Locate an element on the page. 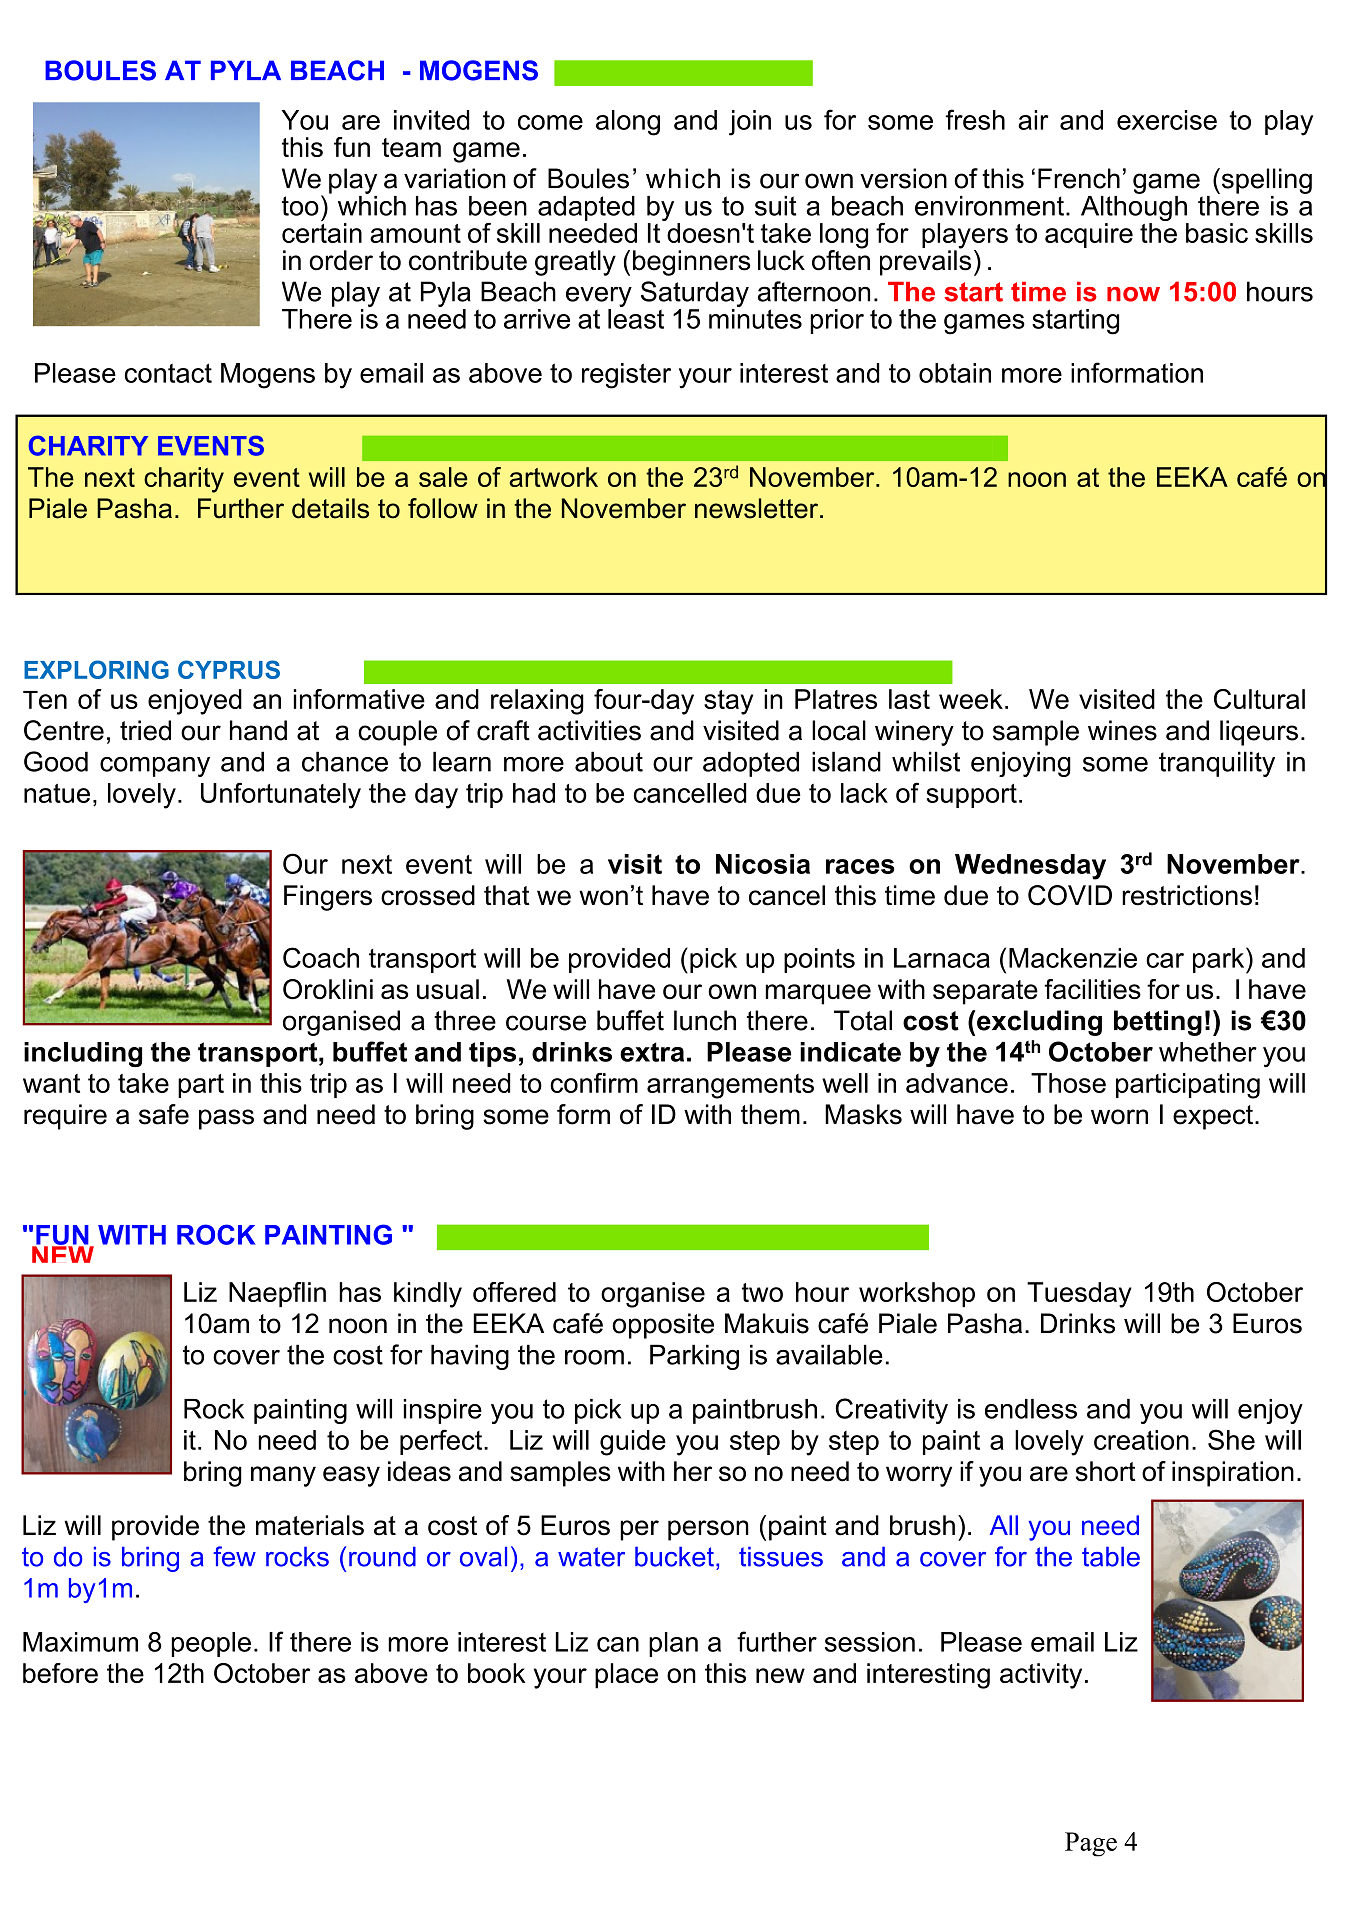  pass is located at coordinates (226, 1119).
